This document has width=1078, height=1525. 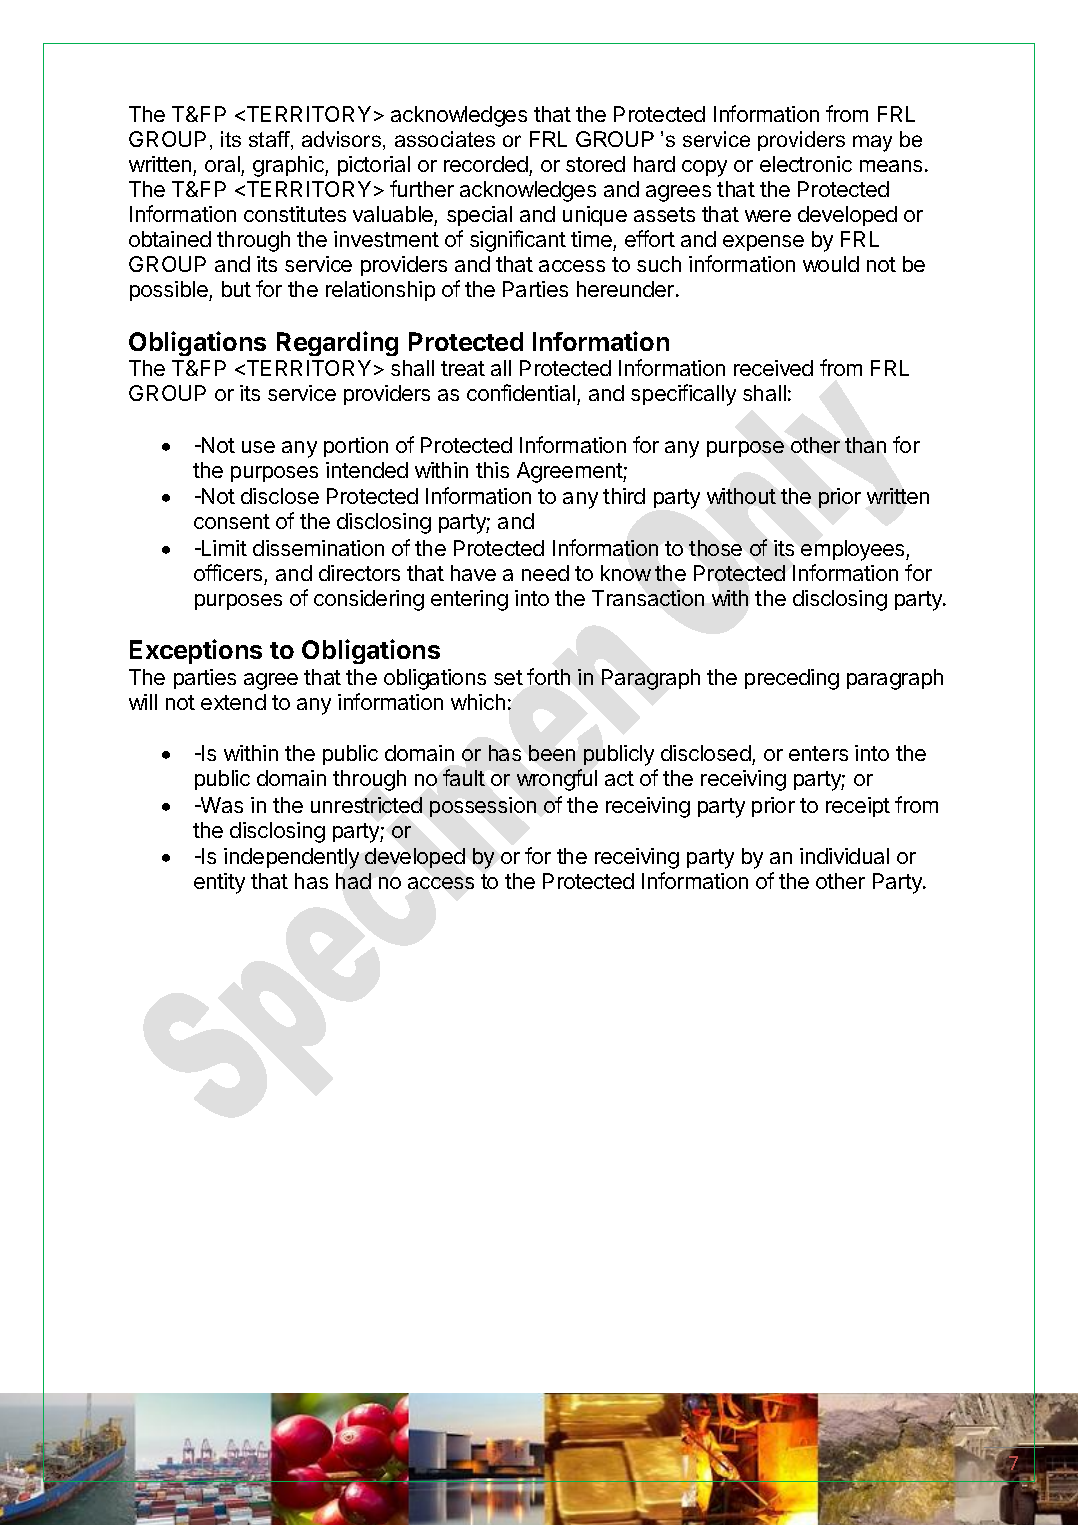 I want to click on electronic, so click(x=806, y=164).
